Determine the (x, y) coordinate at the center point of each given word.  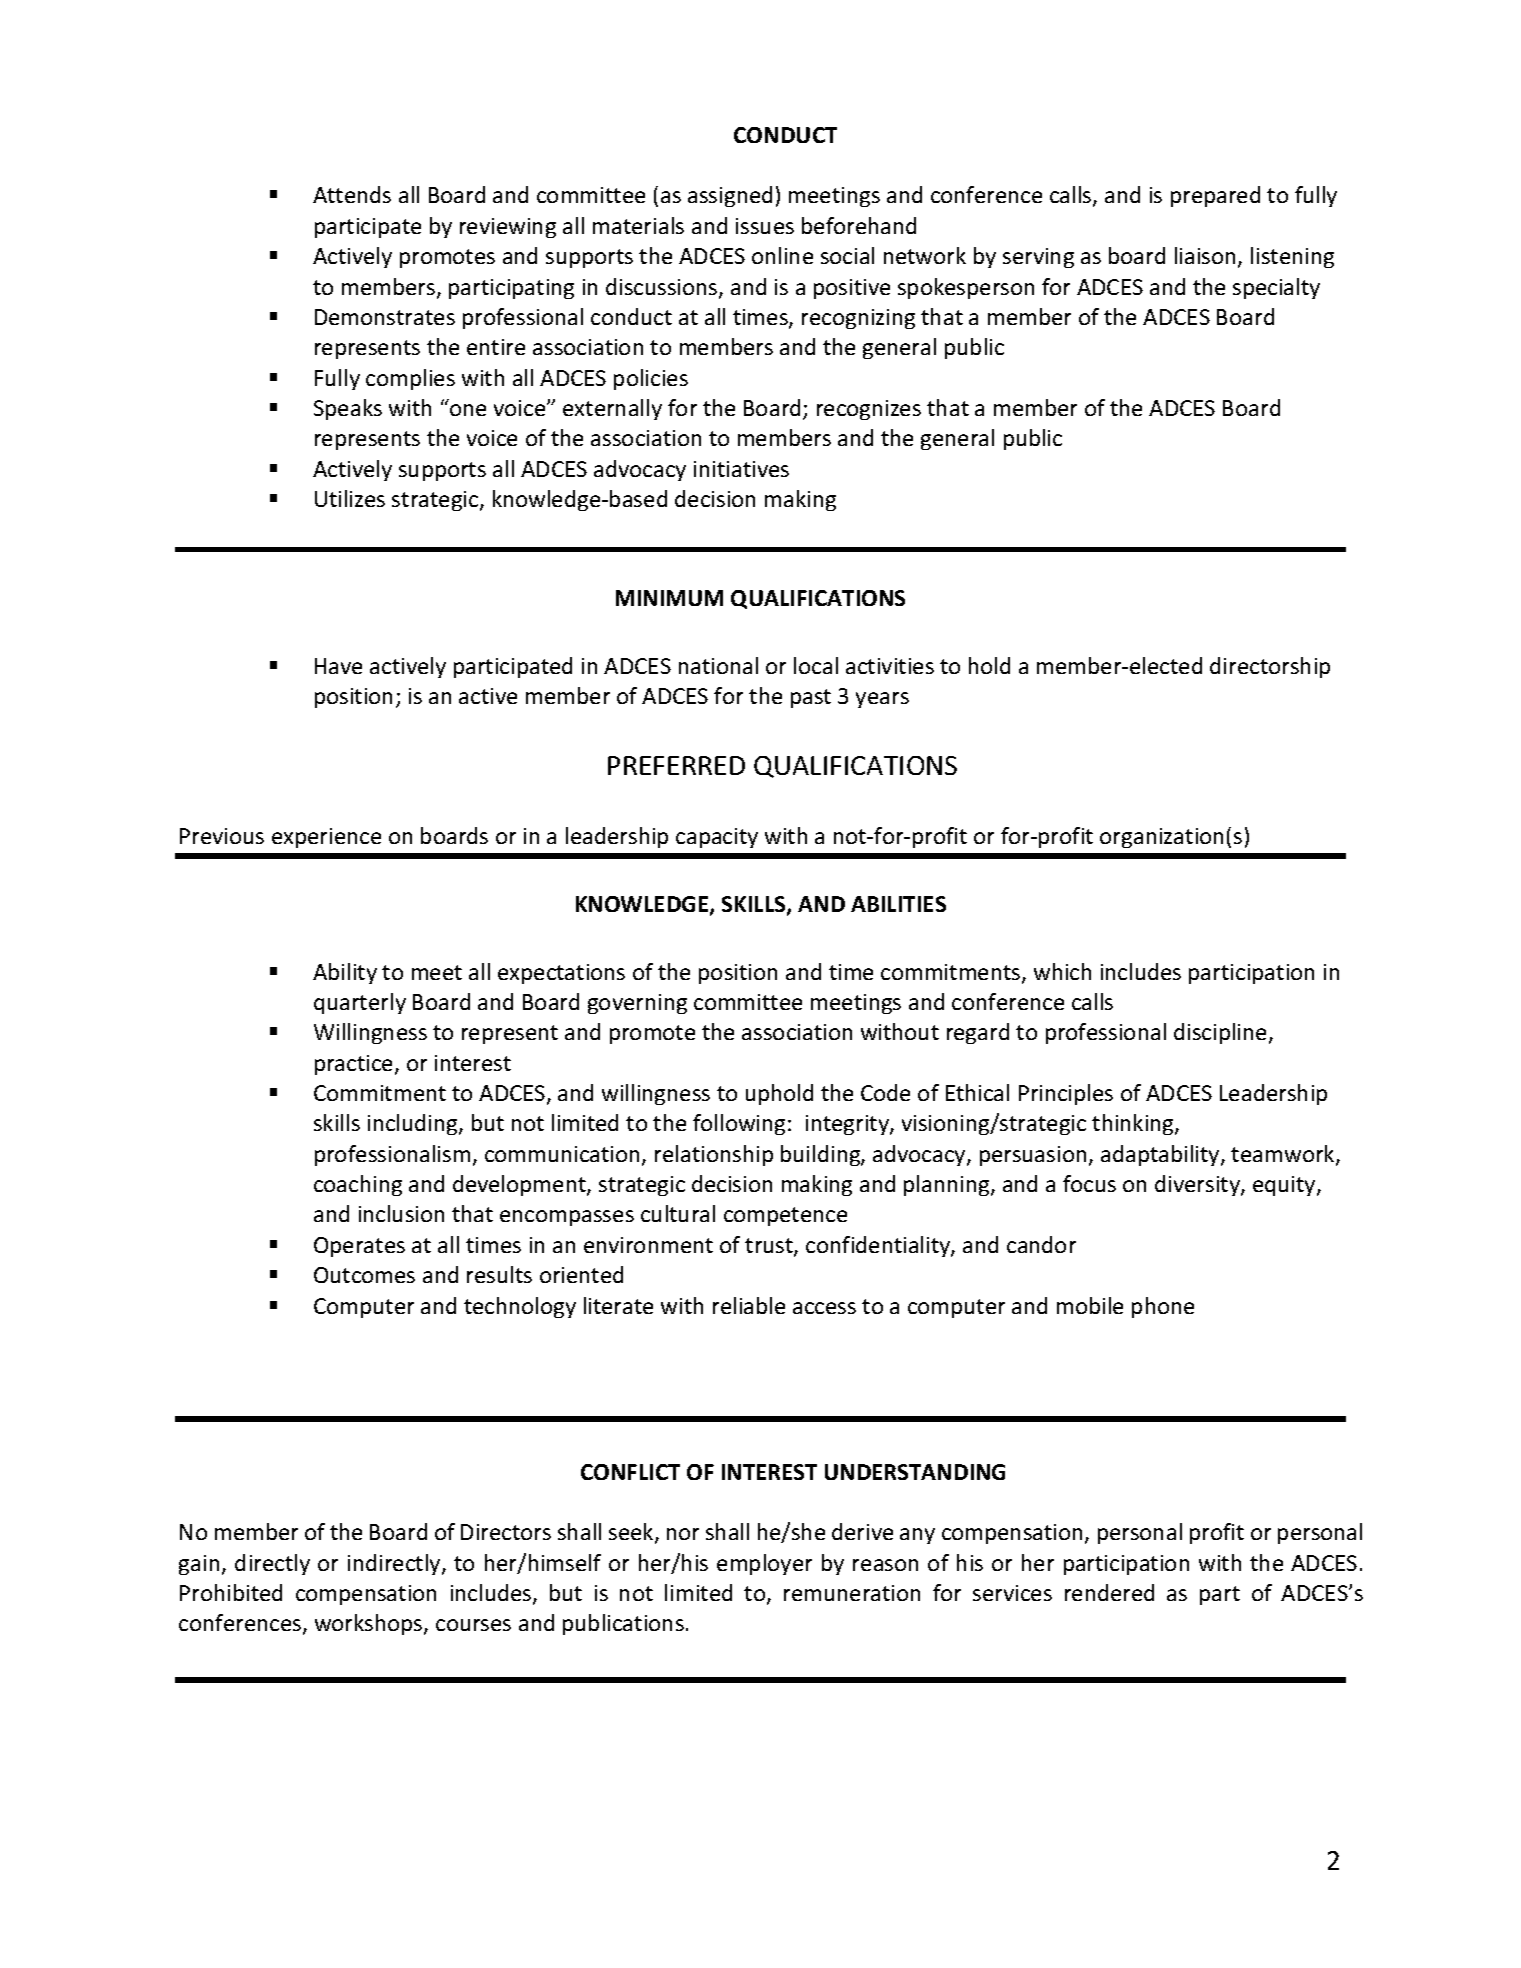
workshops (370, 1624)
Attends (352, 194)
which (1062, 971)
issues (765, 226)
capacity (717, 838)
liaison (1207, 257)
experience (326, 838)
